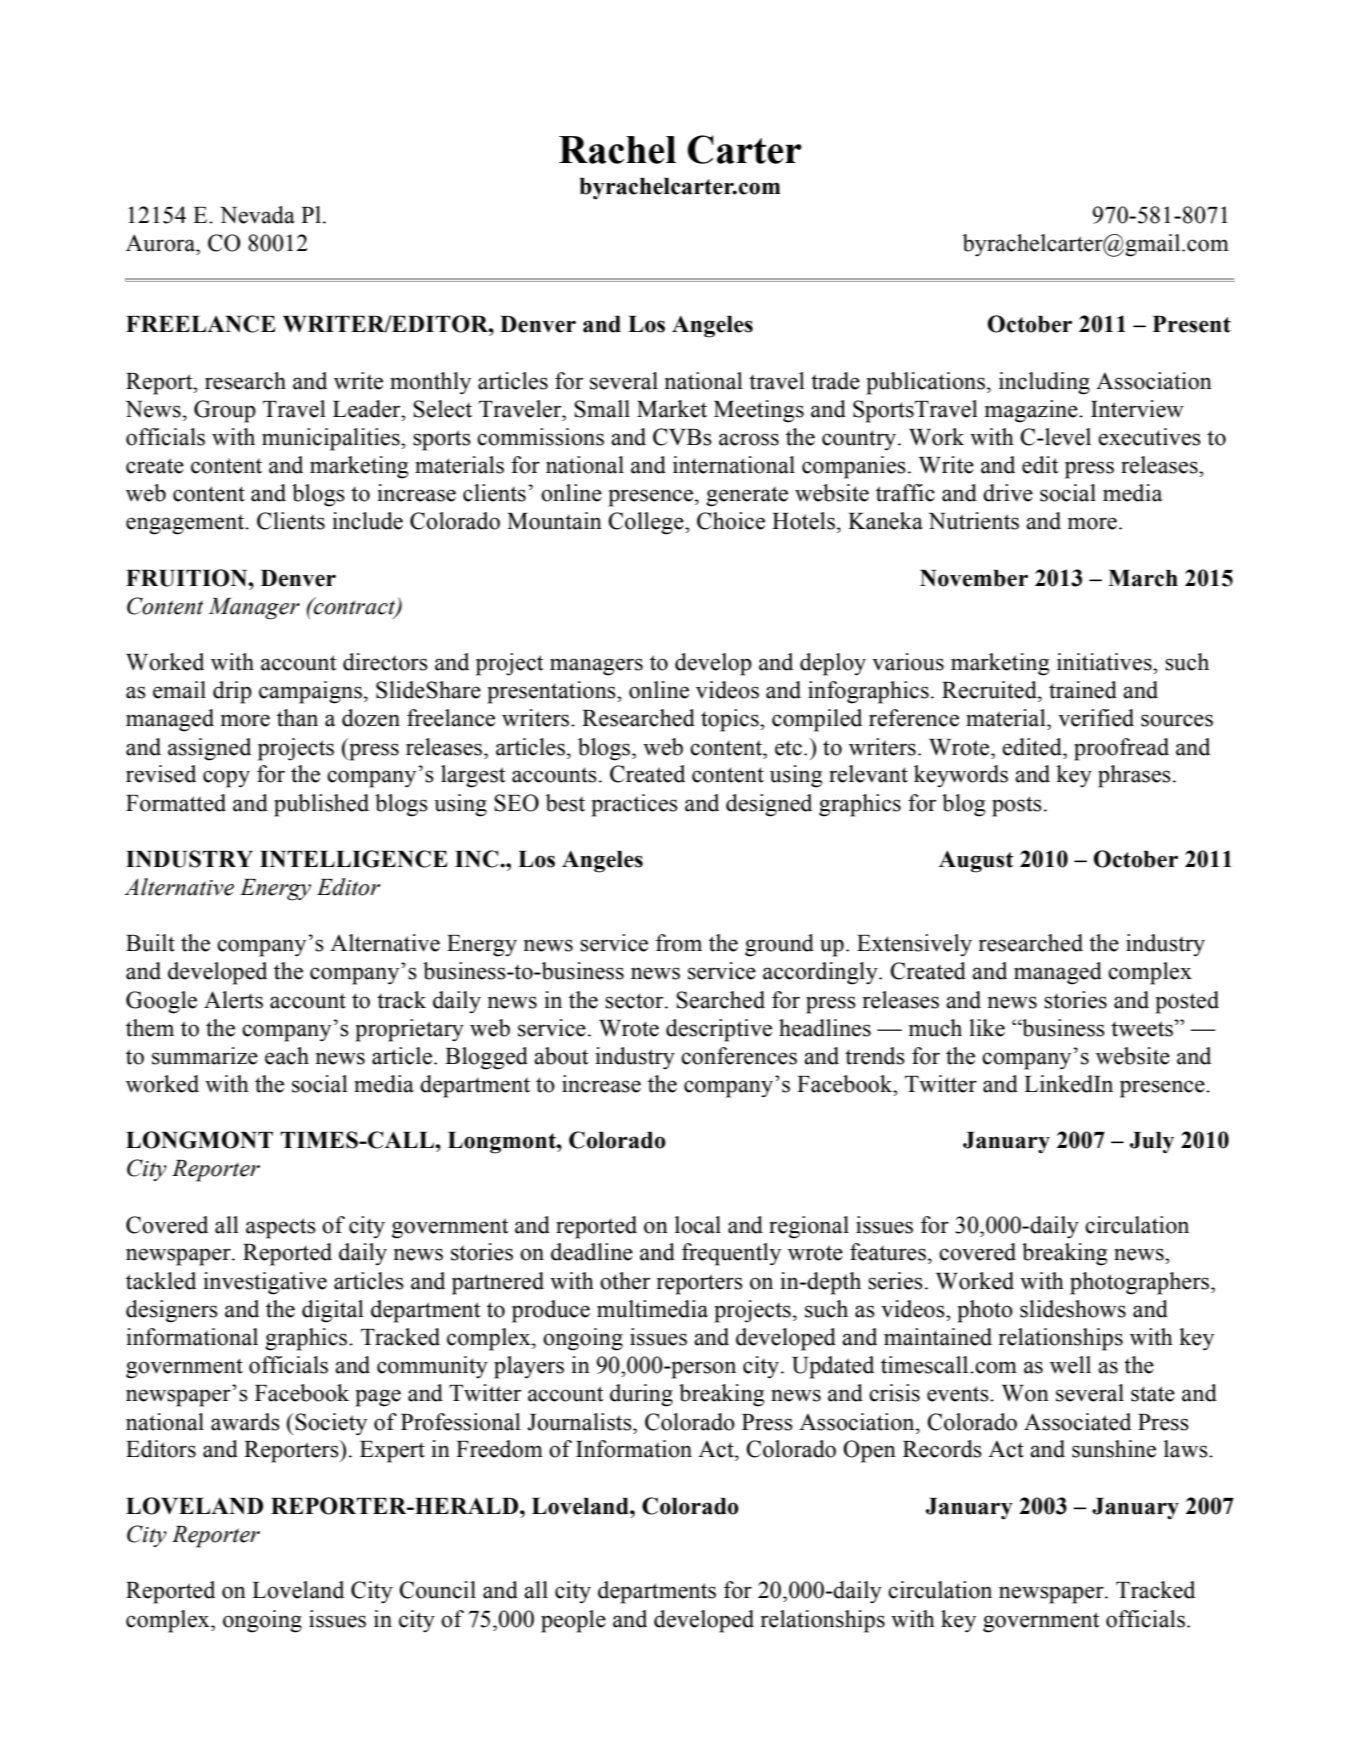 Image resolution: width=1361 pixels, height=1761 pixels. I want to click on INTELLIGENCE, so click(354, 859).
